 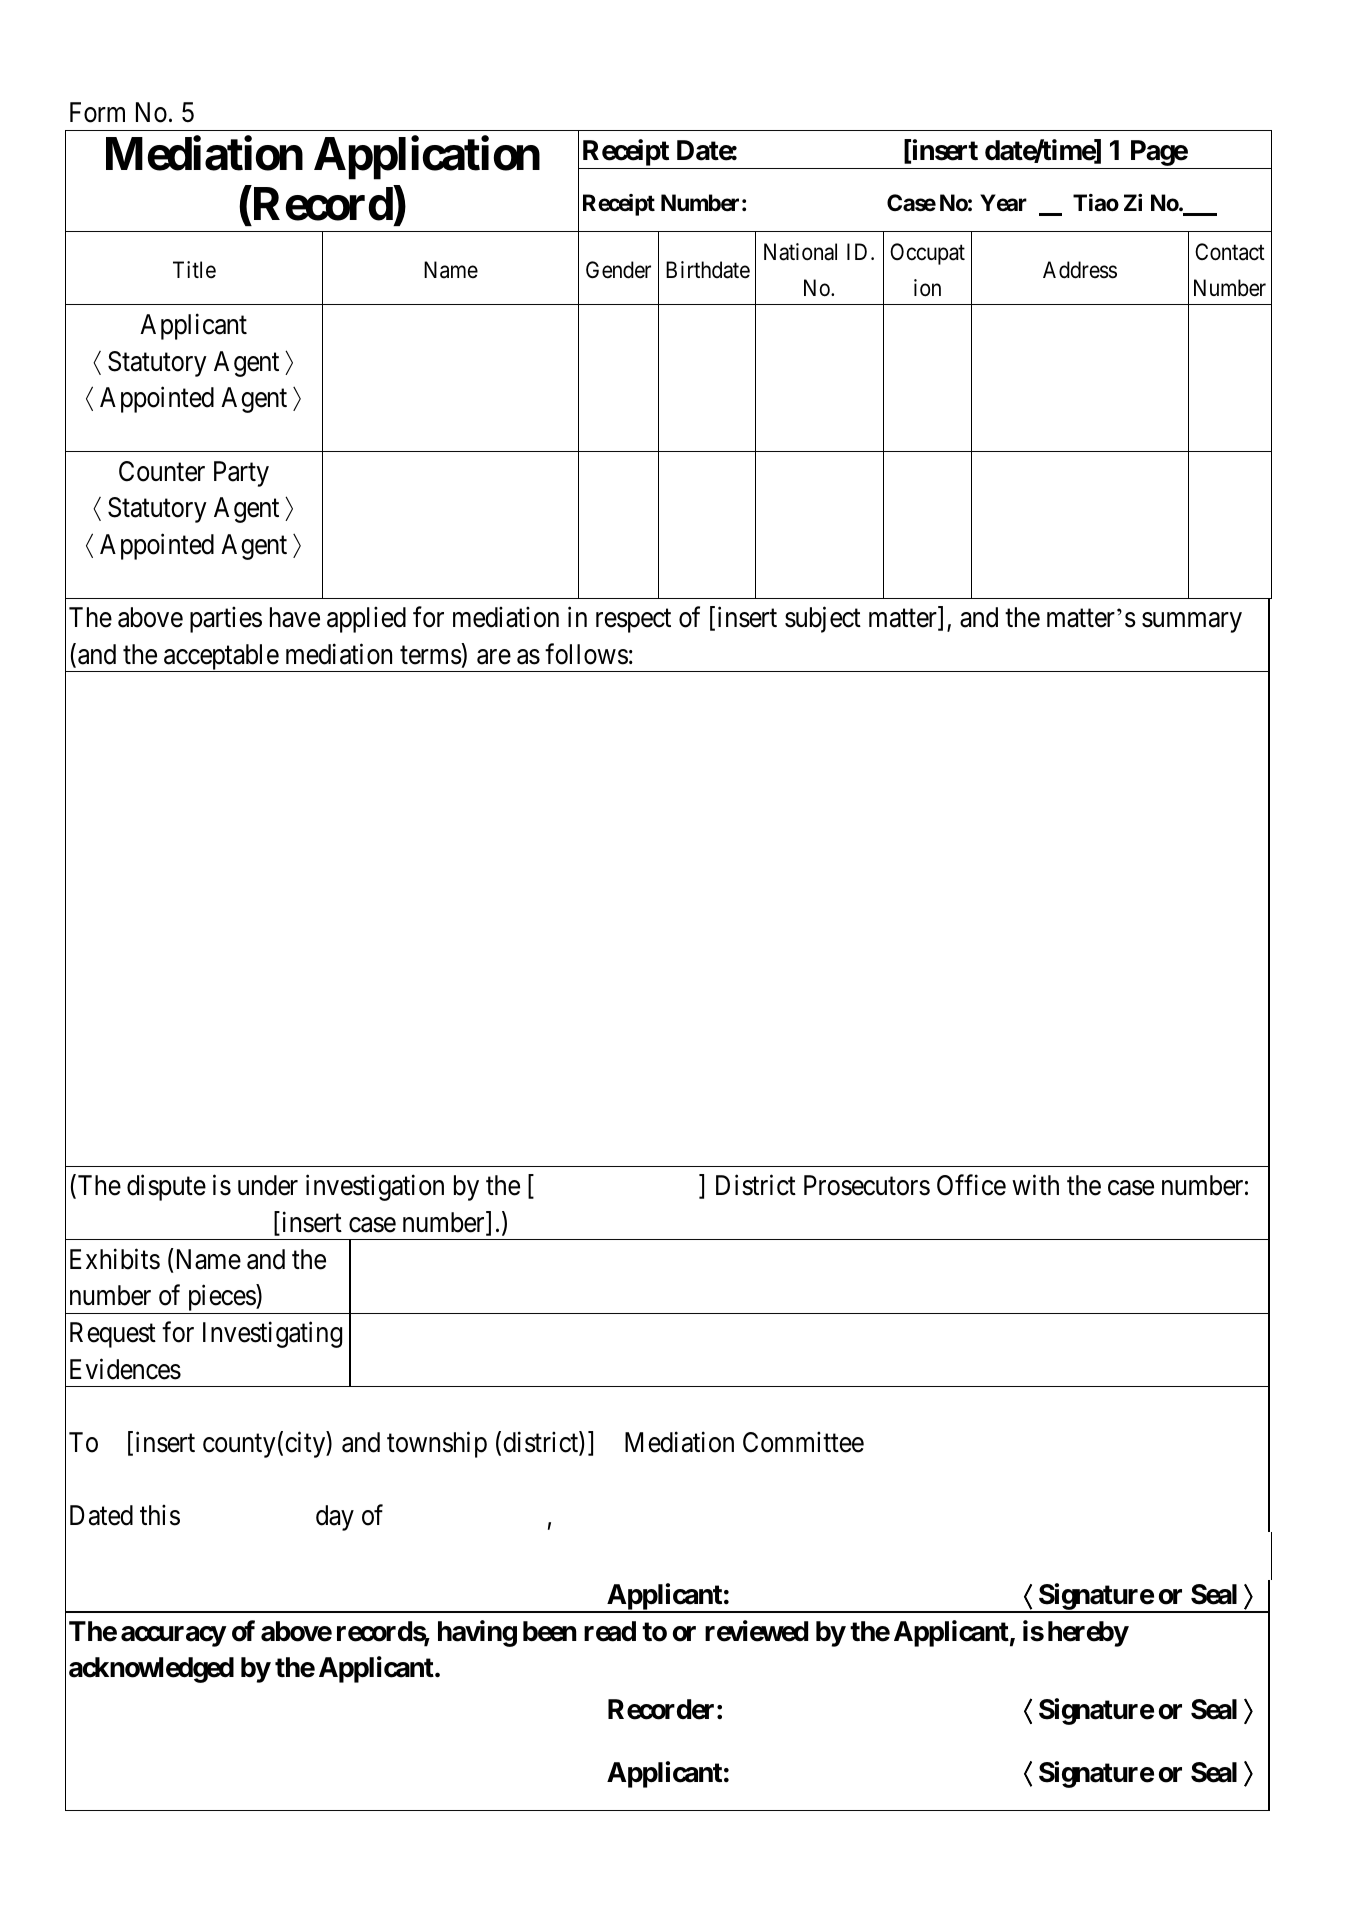 I want to click on Year, so click(x=1003, y=203).
